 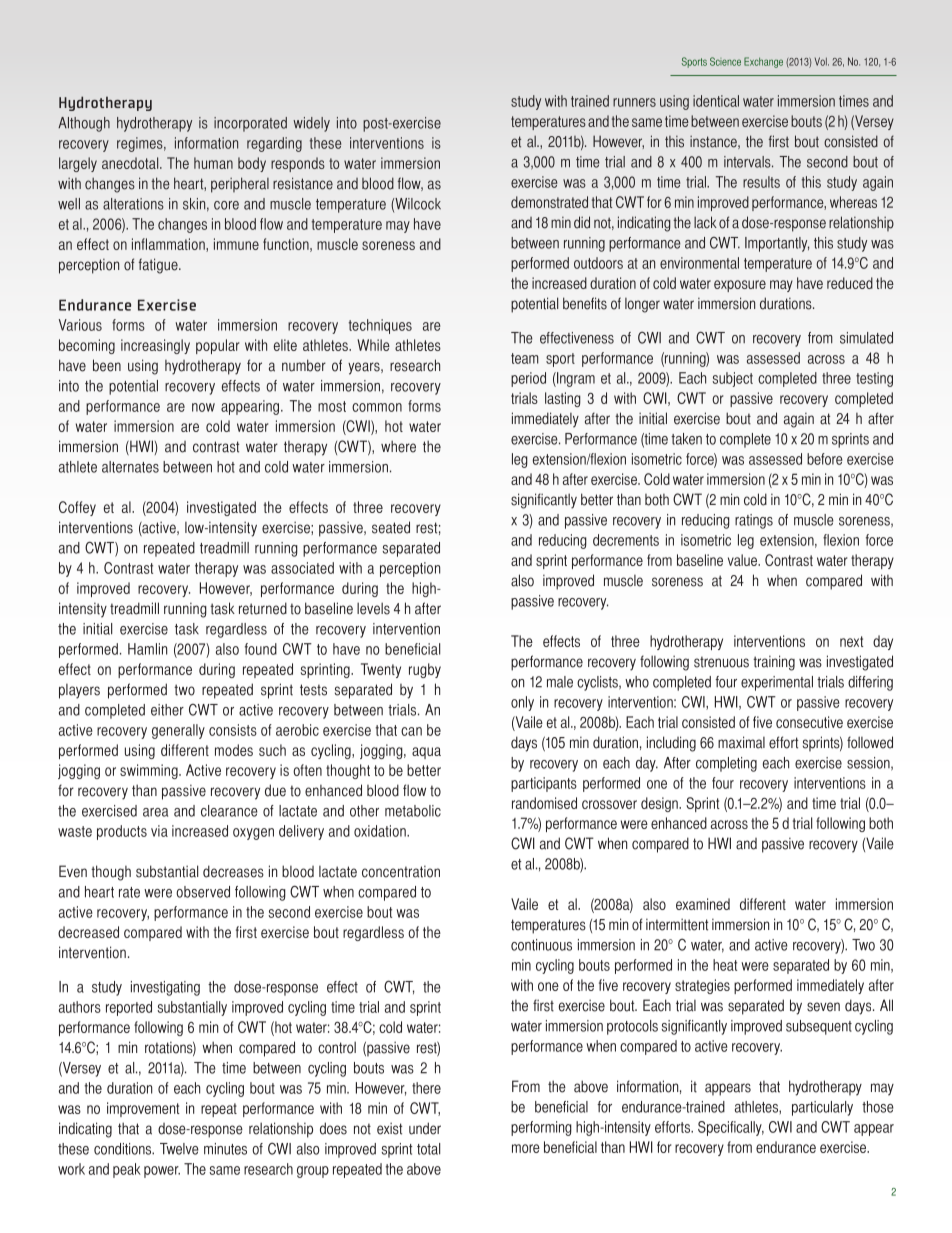 What do you see at coordinates (763, 62) in the screenshot?
I see `Exchange` at bounding box center [763, 62].
